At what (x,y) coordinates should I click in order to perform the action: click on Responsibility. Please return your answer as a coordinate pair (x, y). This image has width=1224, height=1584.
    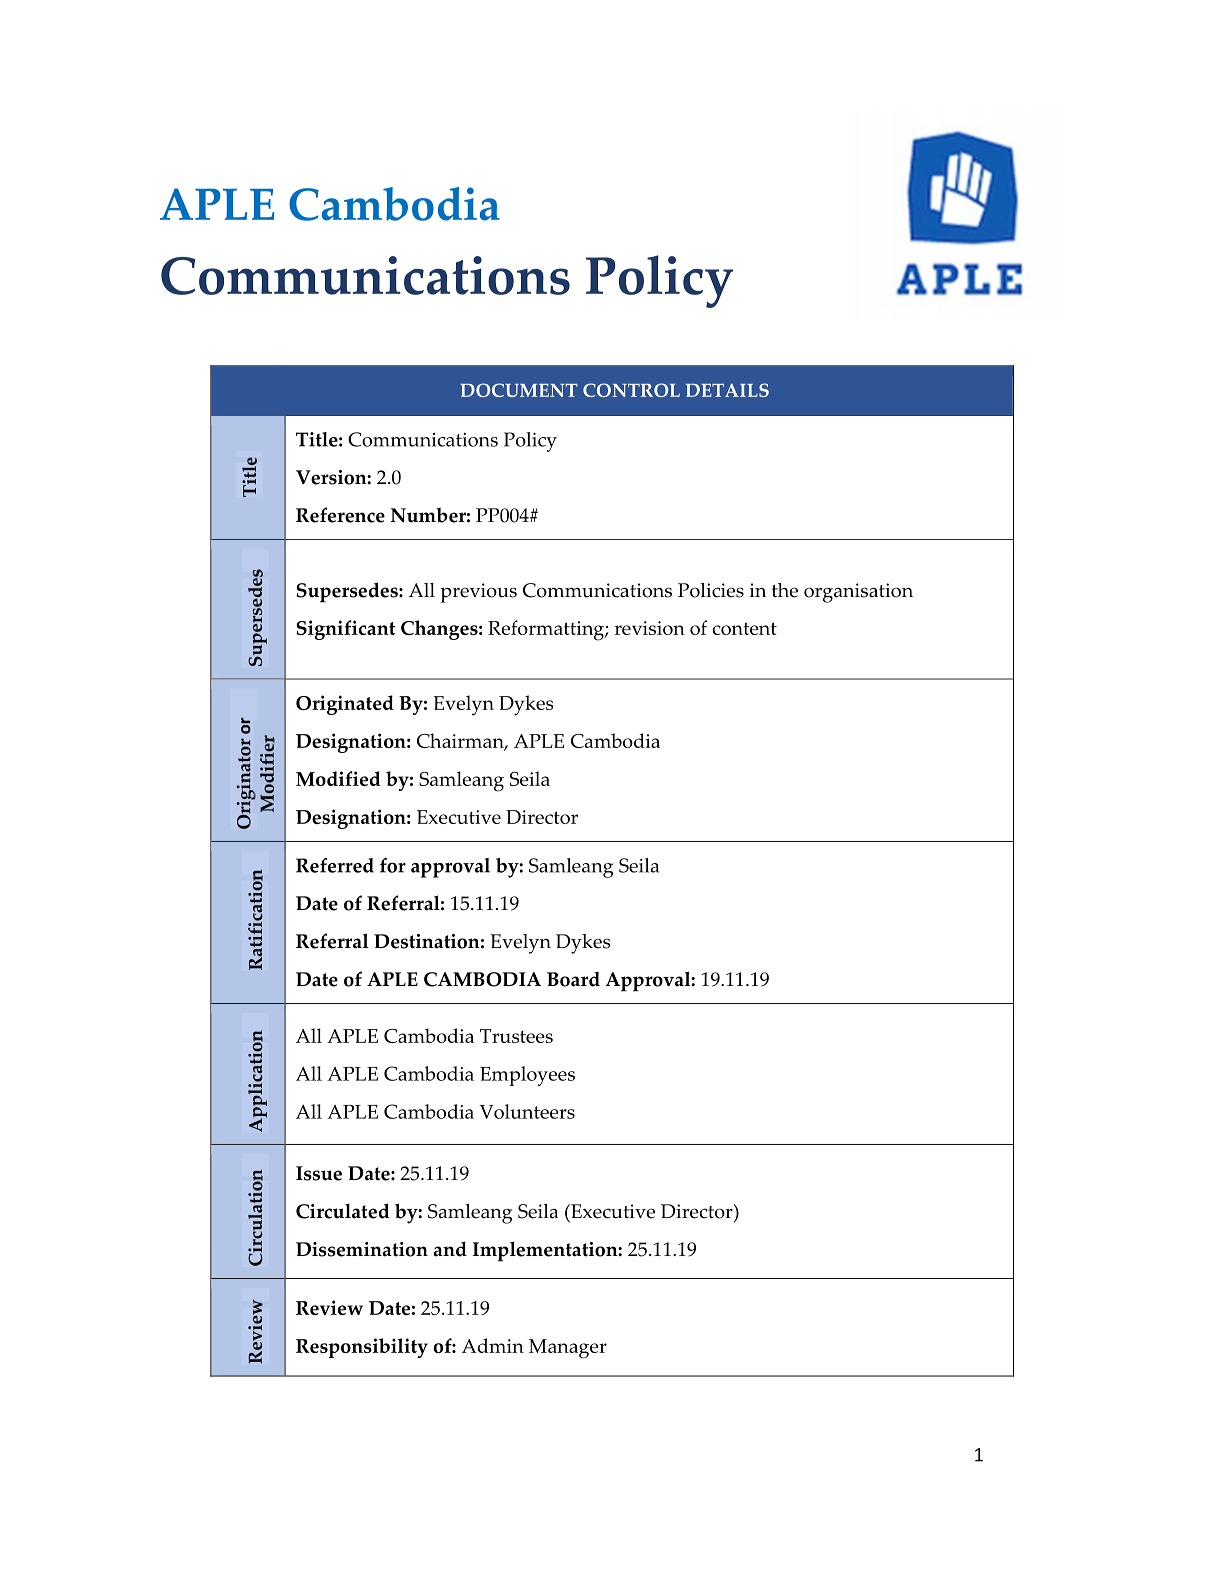
    Looking at the image, I should click on (362, 1348).
